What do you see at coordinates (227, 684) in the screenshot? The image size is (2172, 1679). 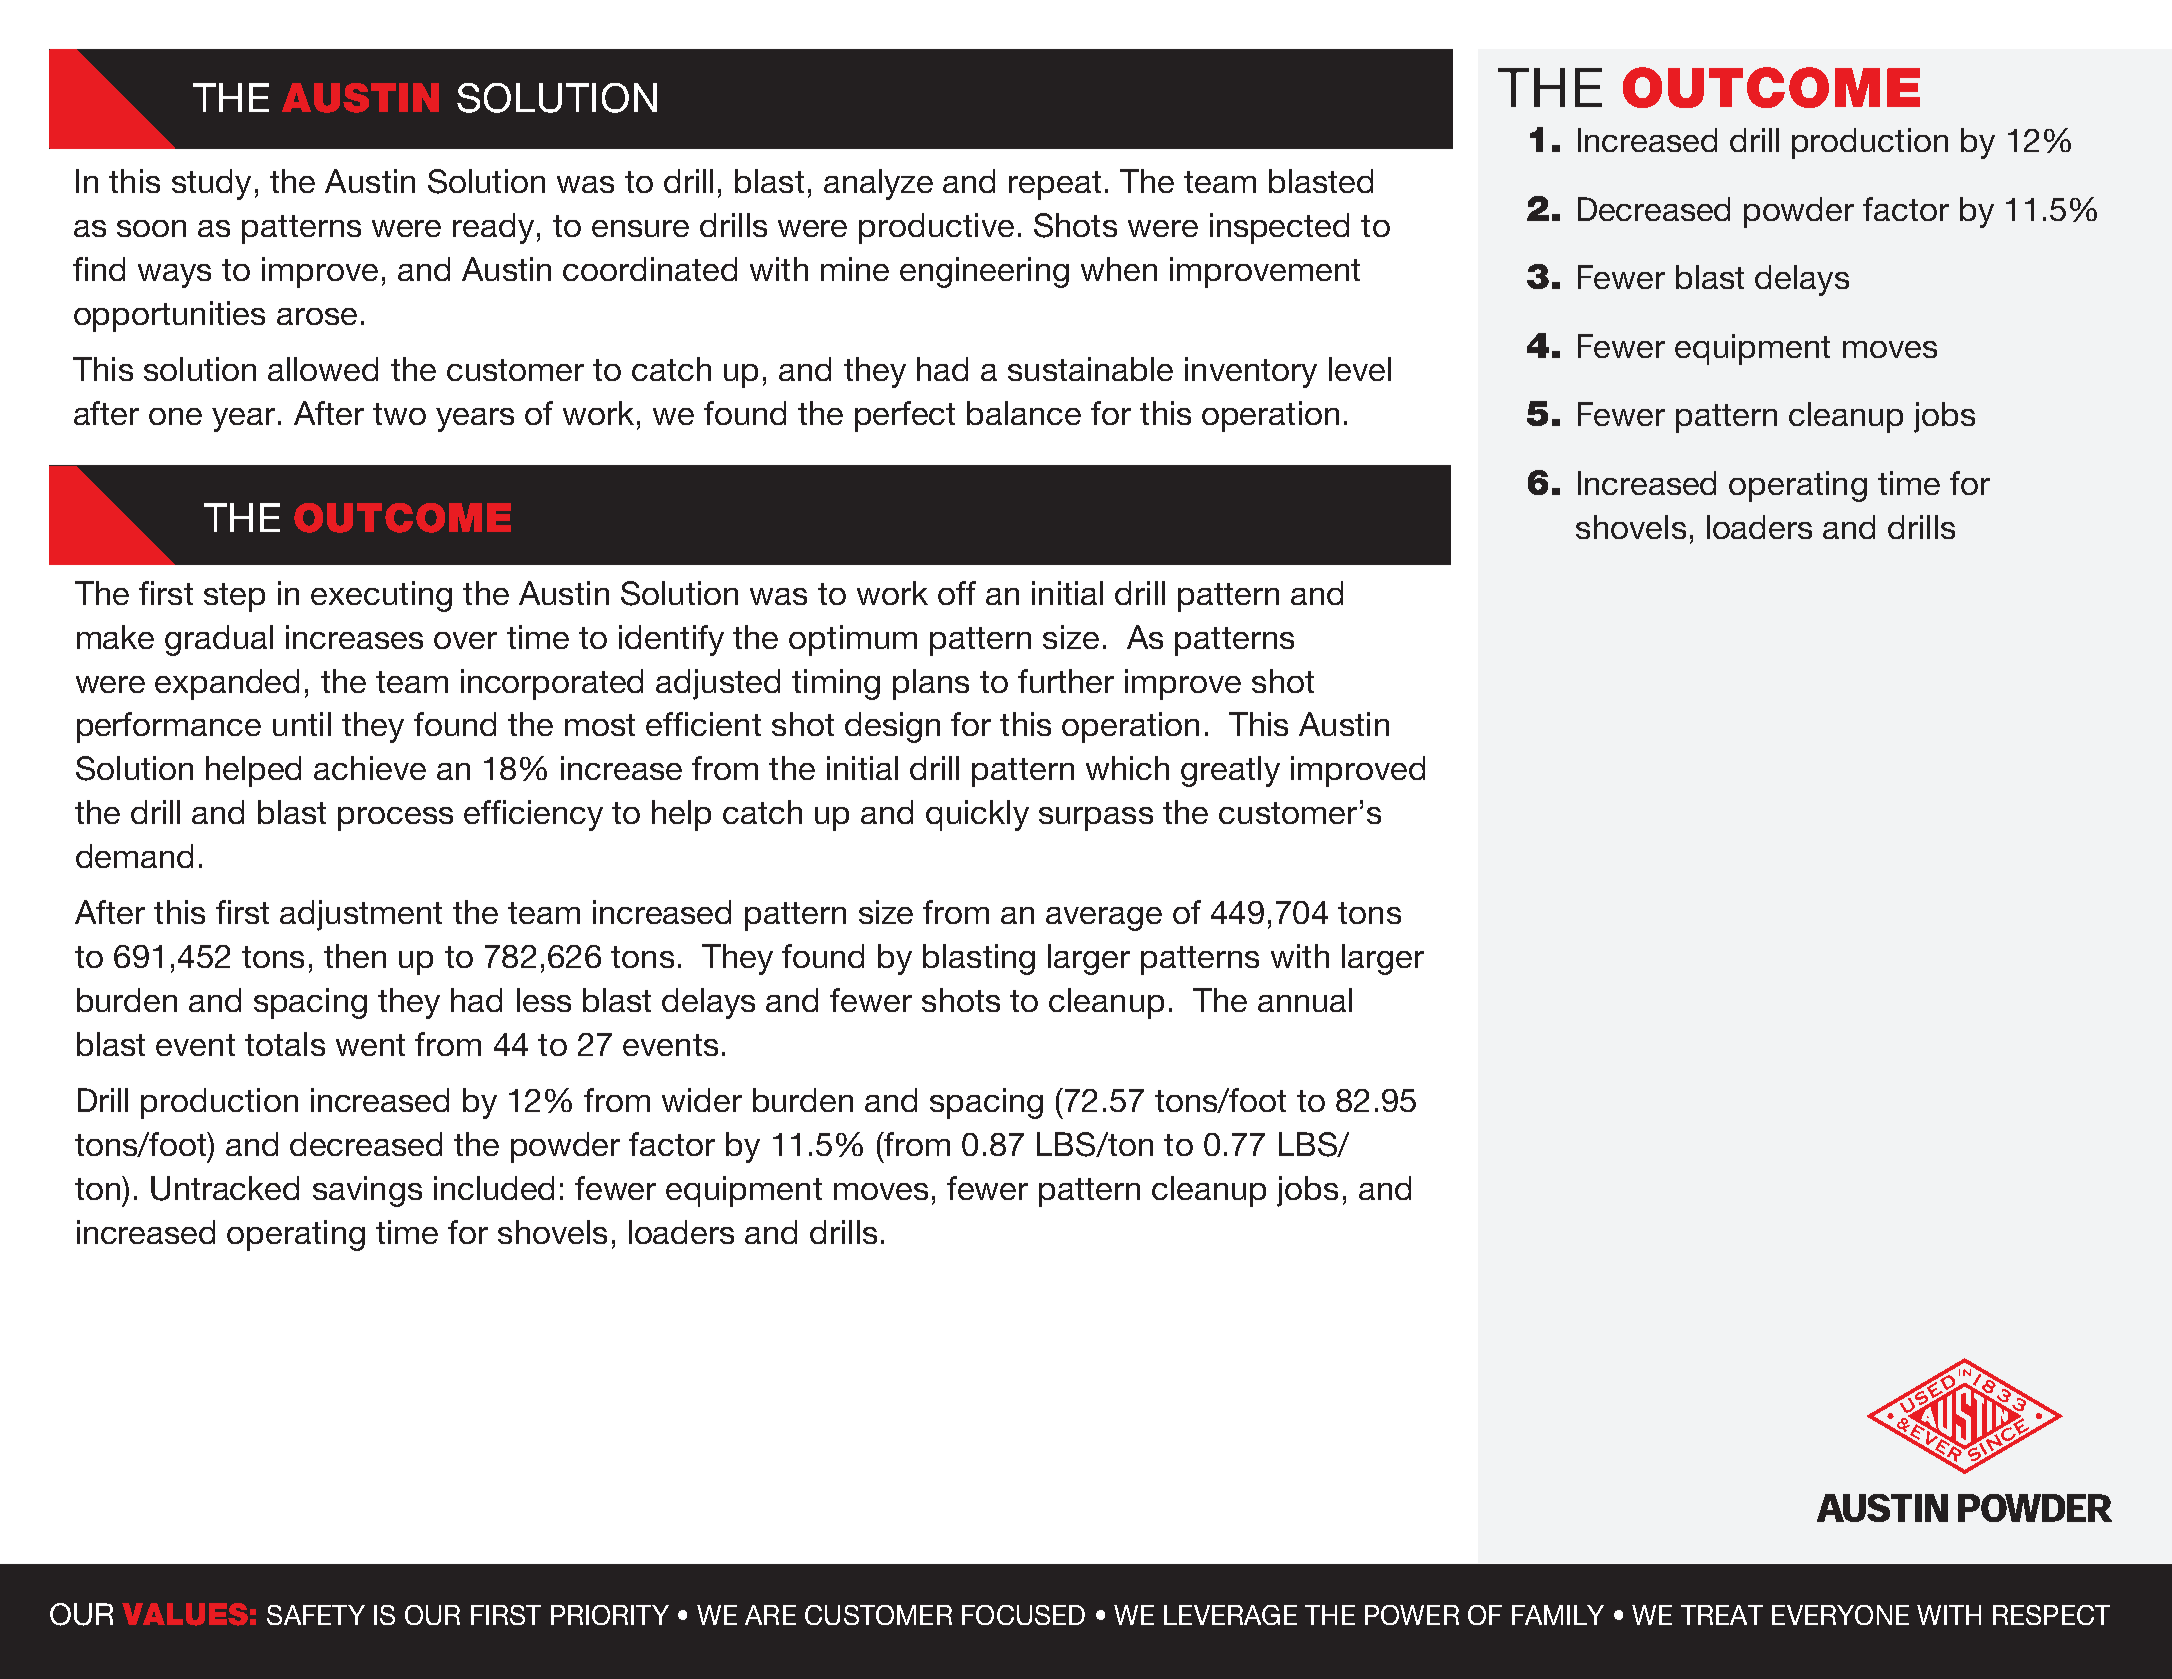 I see `expanded` at bounding box center [227, 684].
